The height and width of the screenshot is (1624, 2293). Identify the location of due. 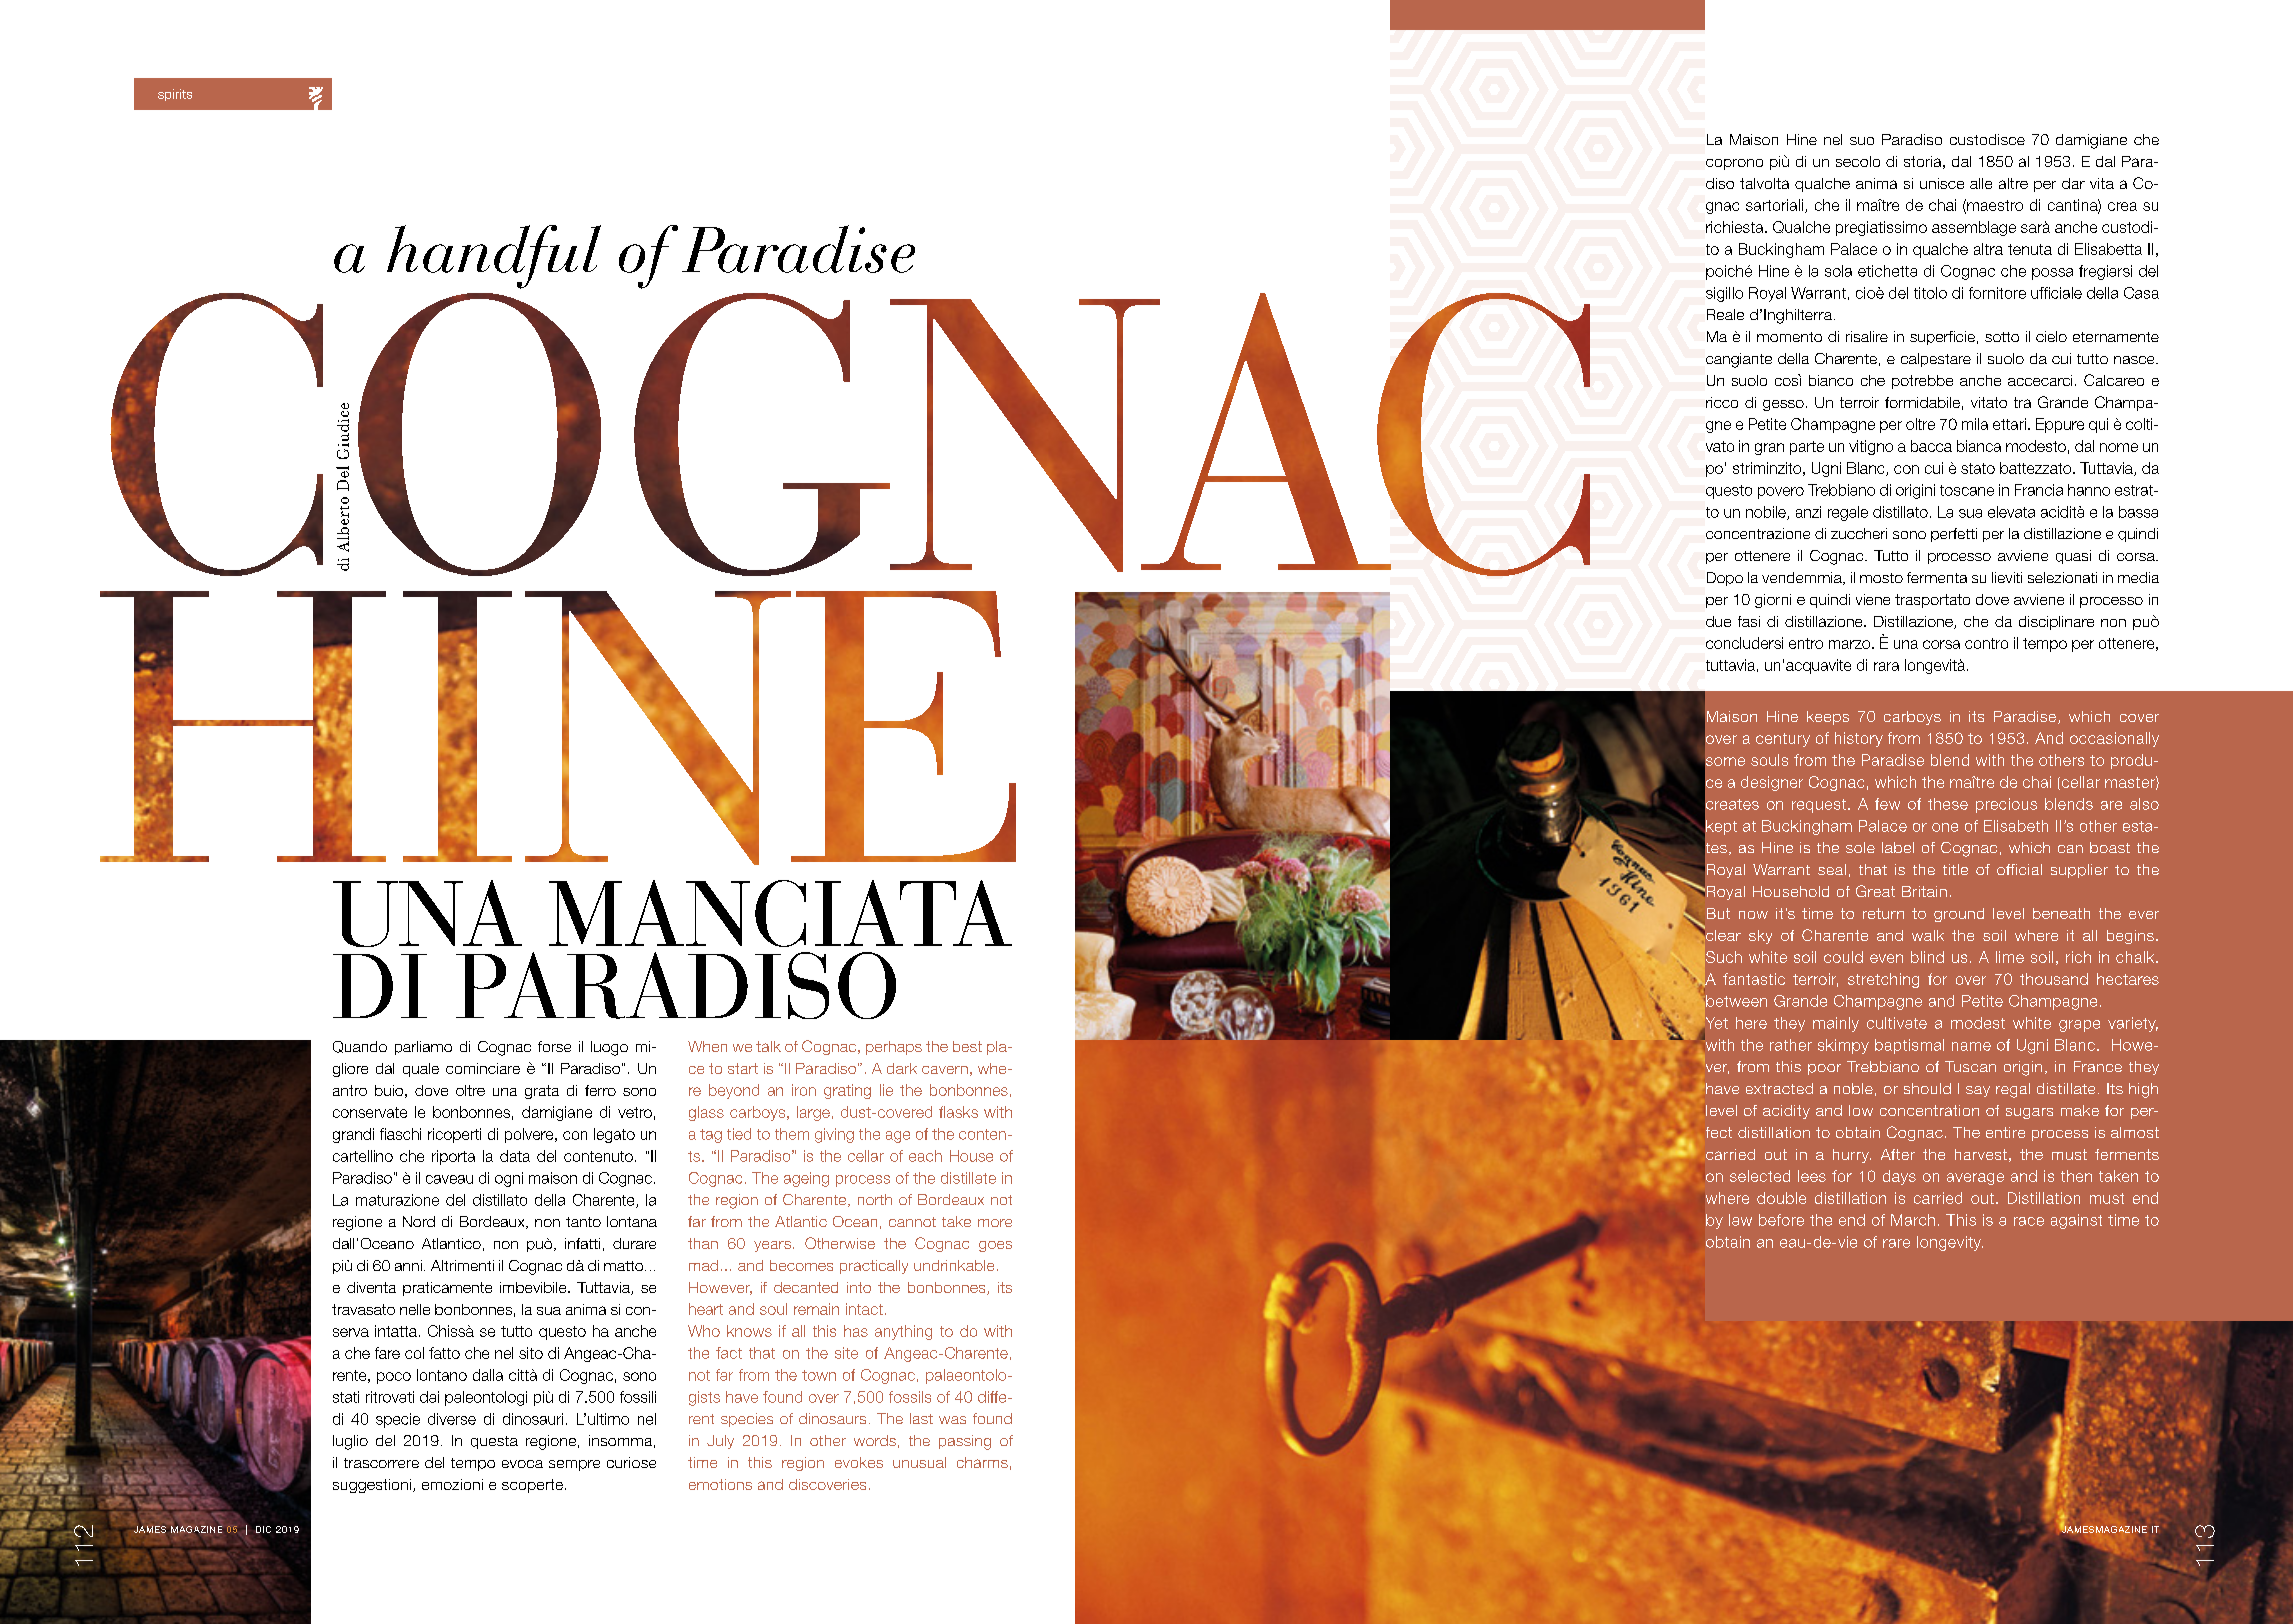
(1718, 621).
